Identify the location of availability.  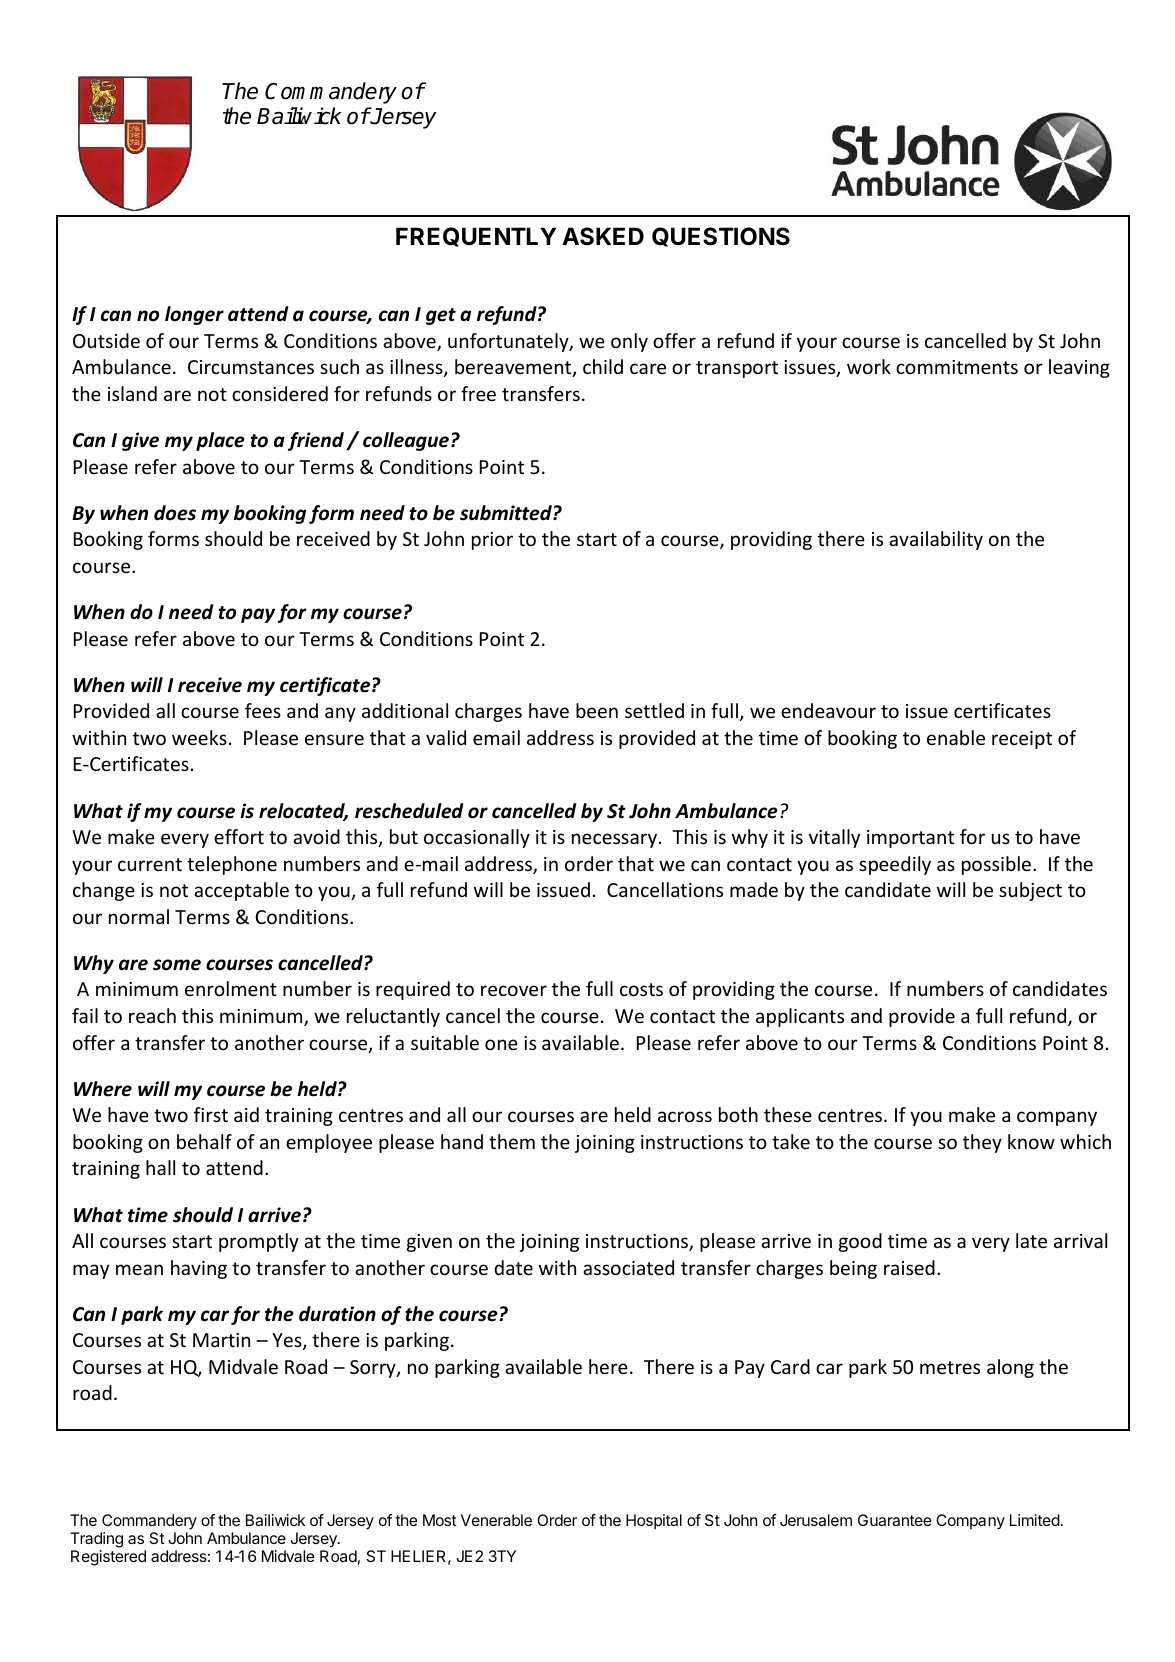
(936, 540).
